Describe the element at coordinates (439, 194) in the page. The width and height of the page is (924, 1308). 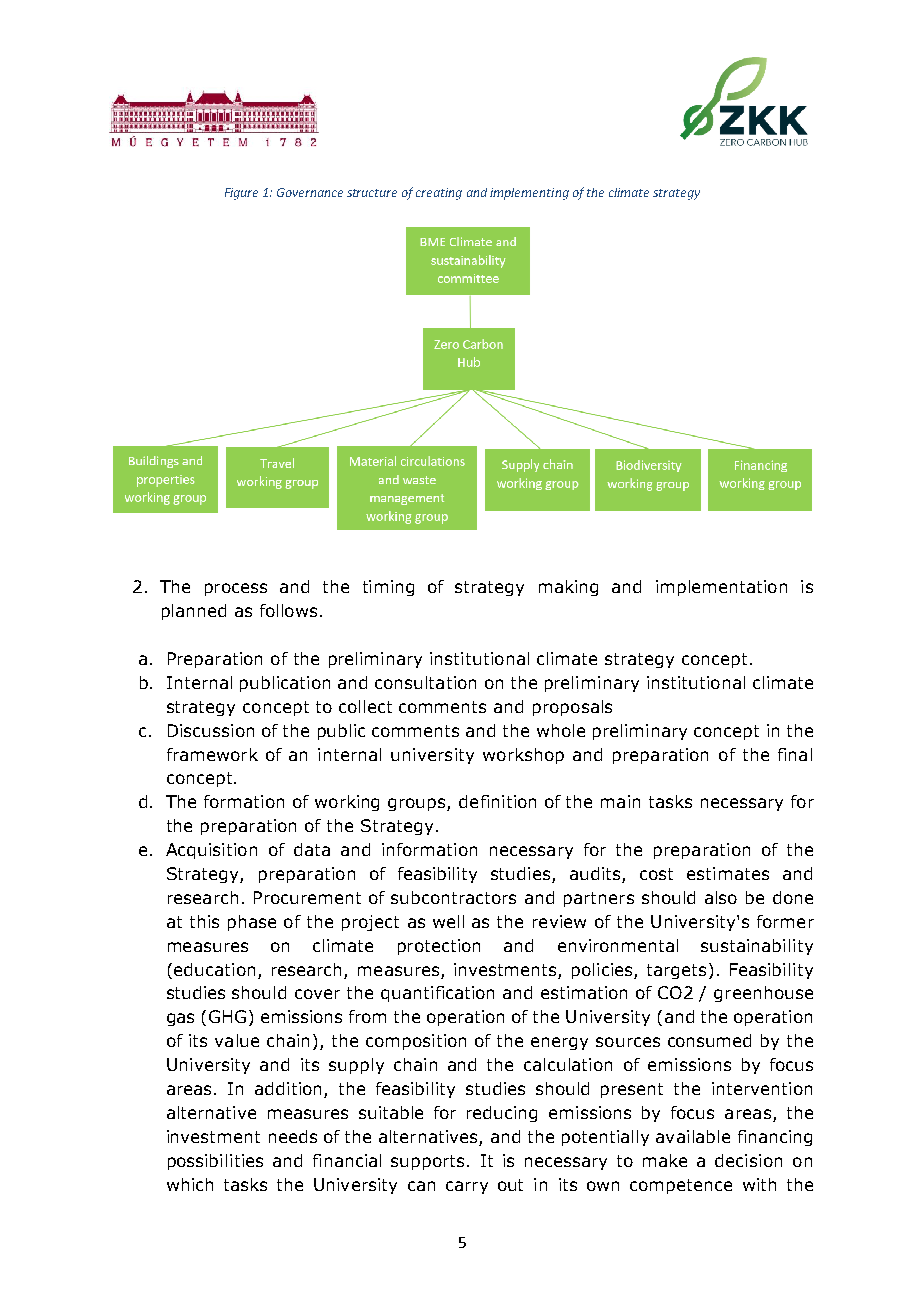
I see `creating` at that location.
